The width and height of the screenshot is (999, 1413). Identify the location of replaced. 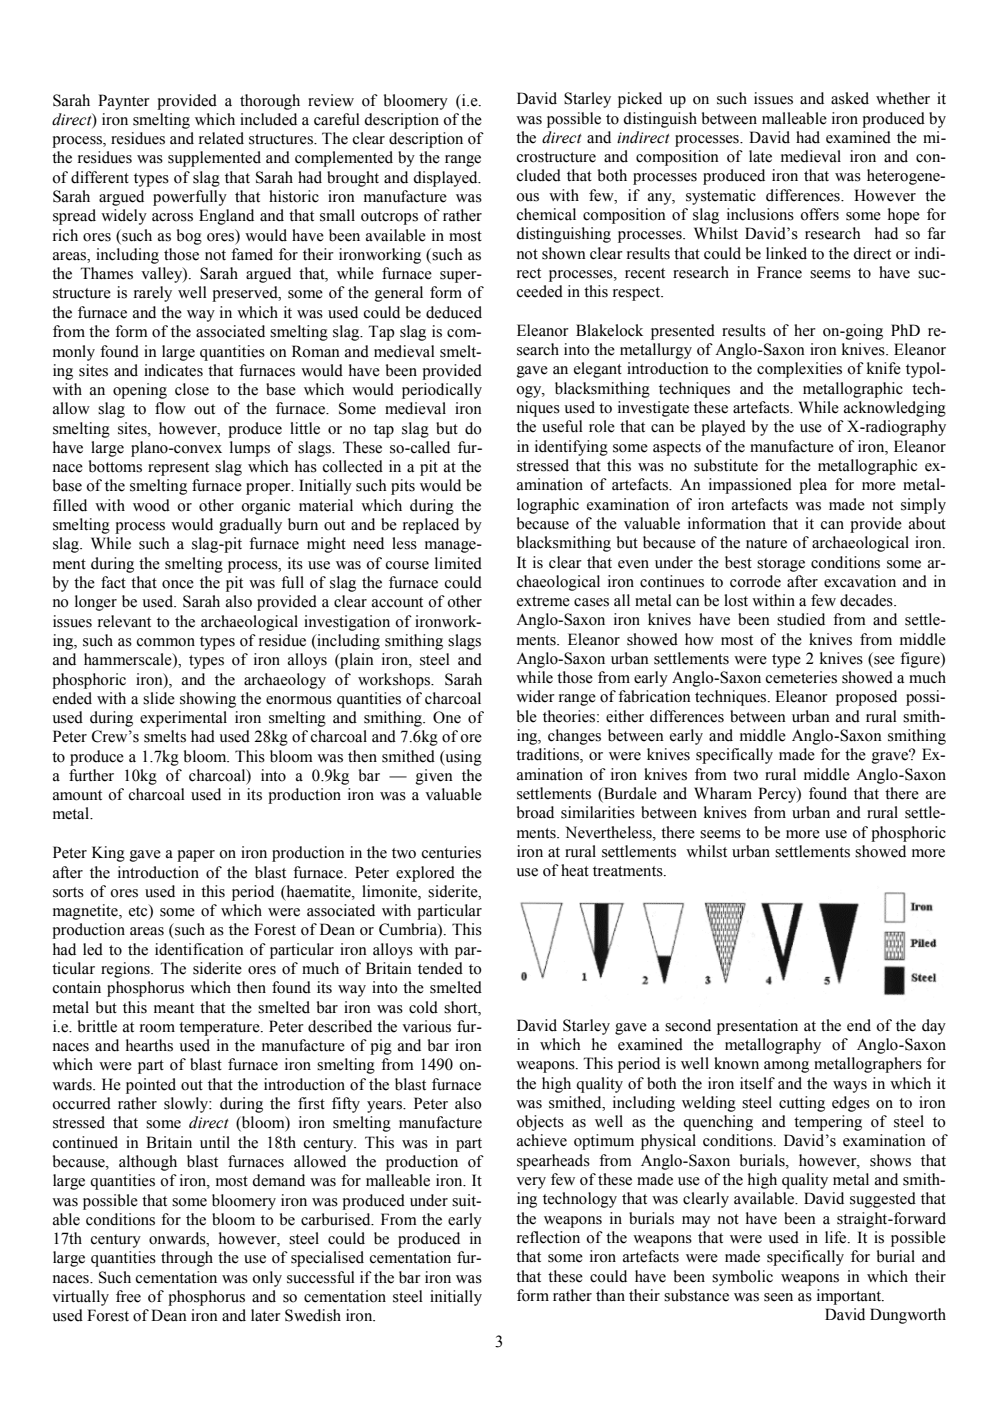
(431, 526).
